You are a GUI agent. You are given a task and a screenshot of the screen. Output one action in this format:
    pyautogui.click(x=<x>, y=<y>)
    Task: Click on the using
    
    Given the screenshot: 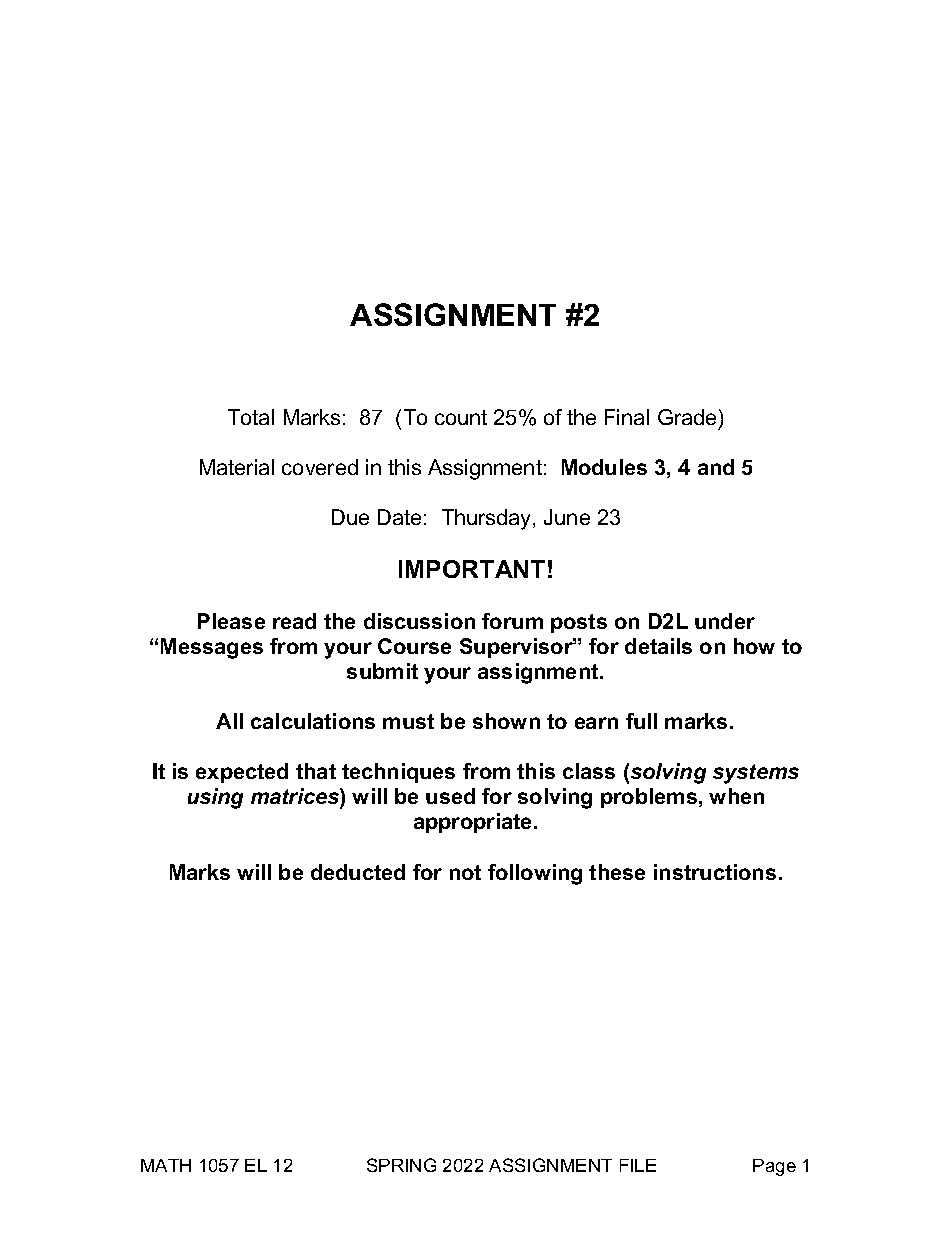 What is the action you would take?
    pyautogui.click(x=215, y=798)
